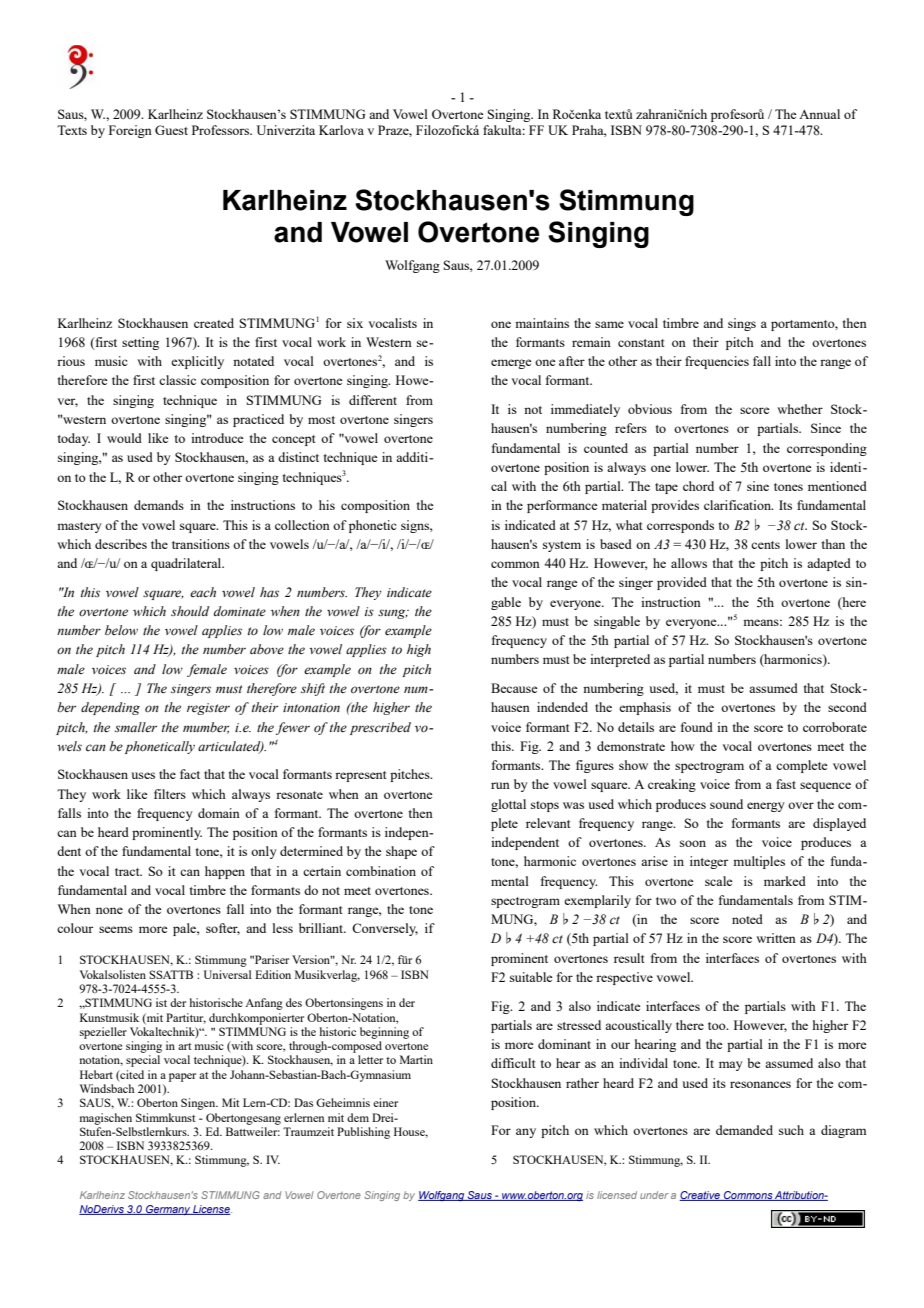  I want to click on found, so click(697, 727).
